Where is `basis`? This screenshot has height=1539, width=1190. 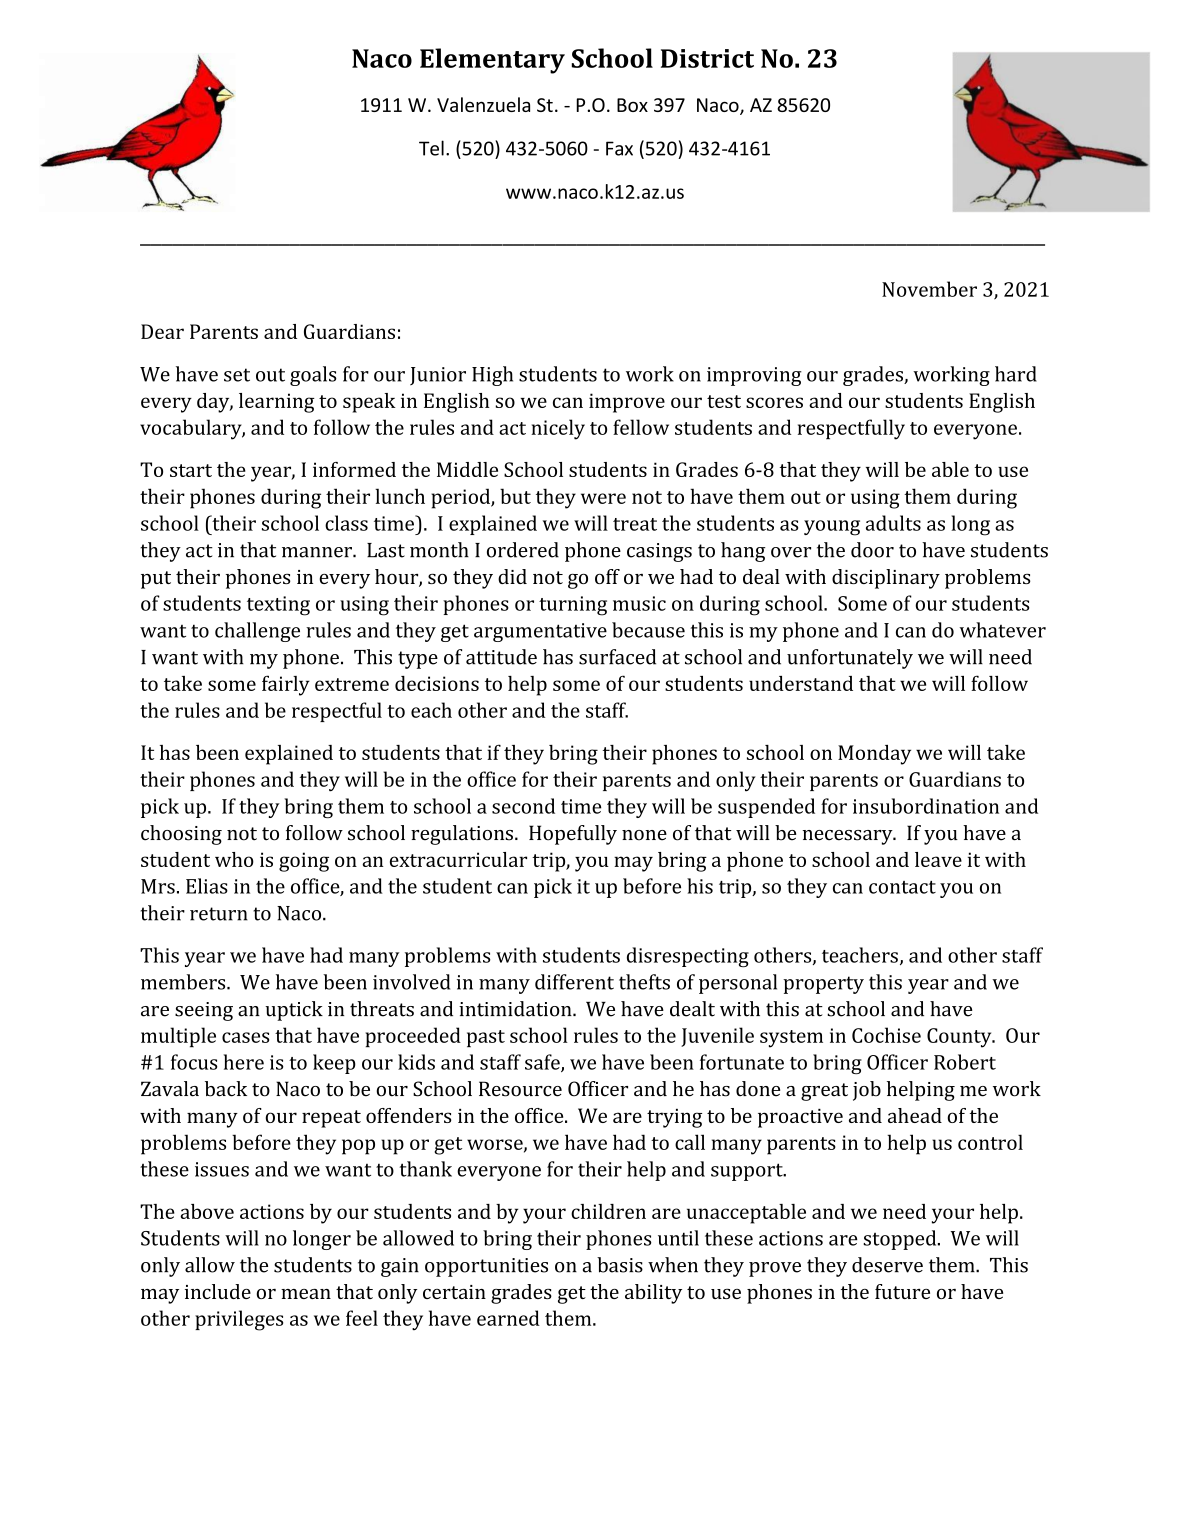
basis is located at coordinates (620, 1265).
